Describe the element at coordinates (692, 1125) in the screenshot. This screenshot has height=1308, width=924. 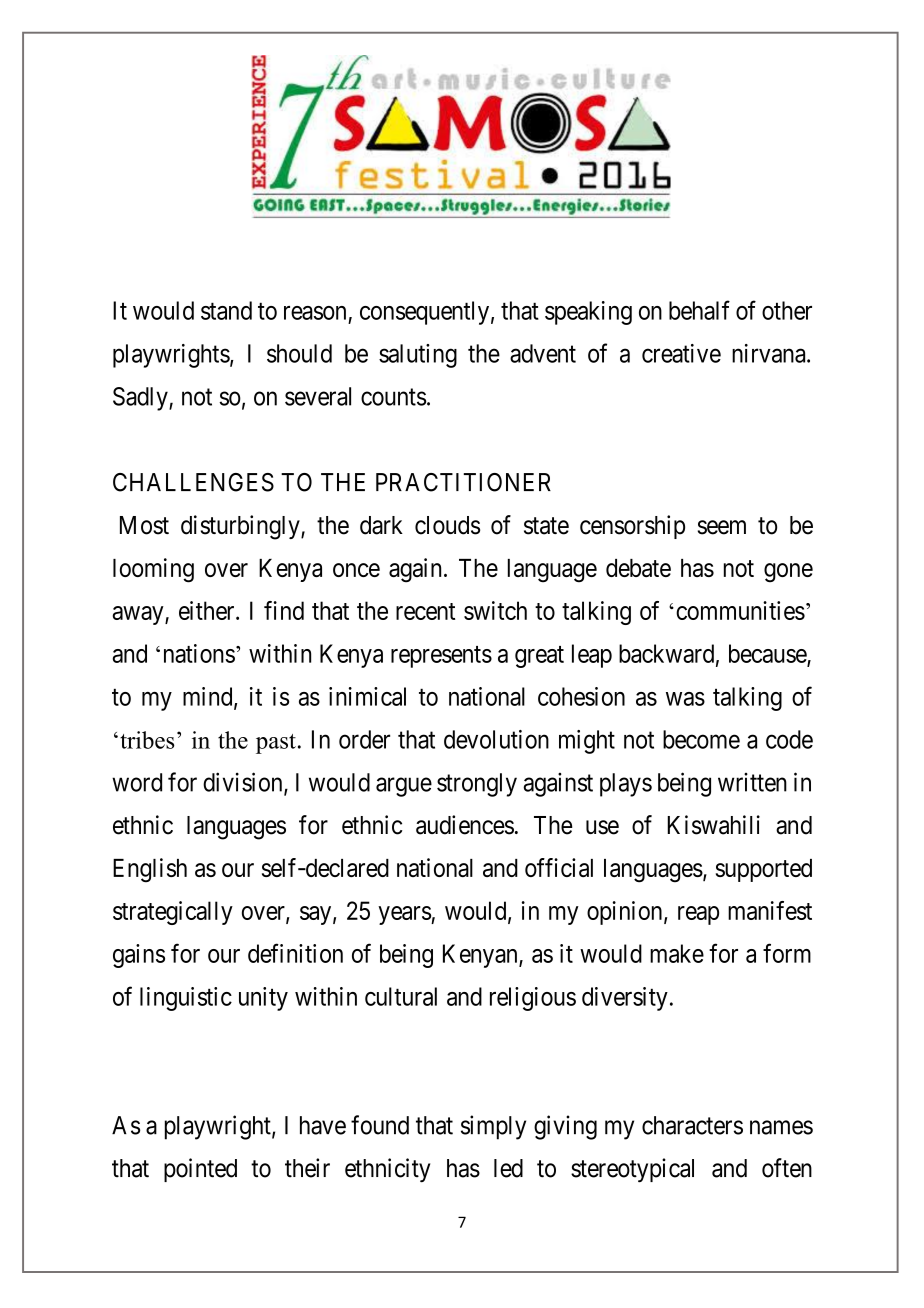
I see `characters` at that location.
